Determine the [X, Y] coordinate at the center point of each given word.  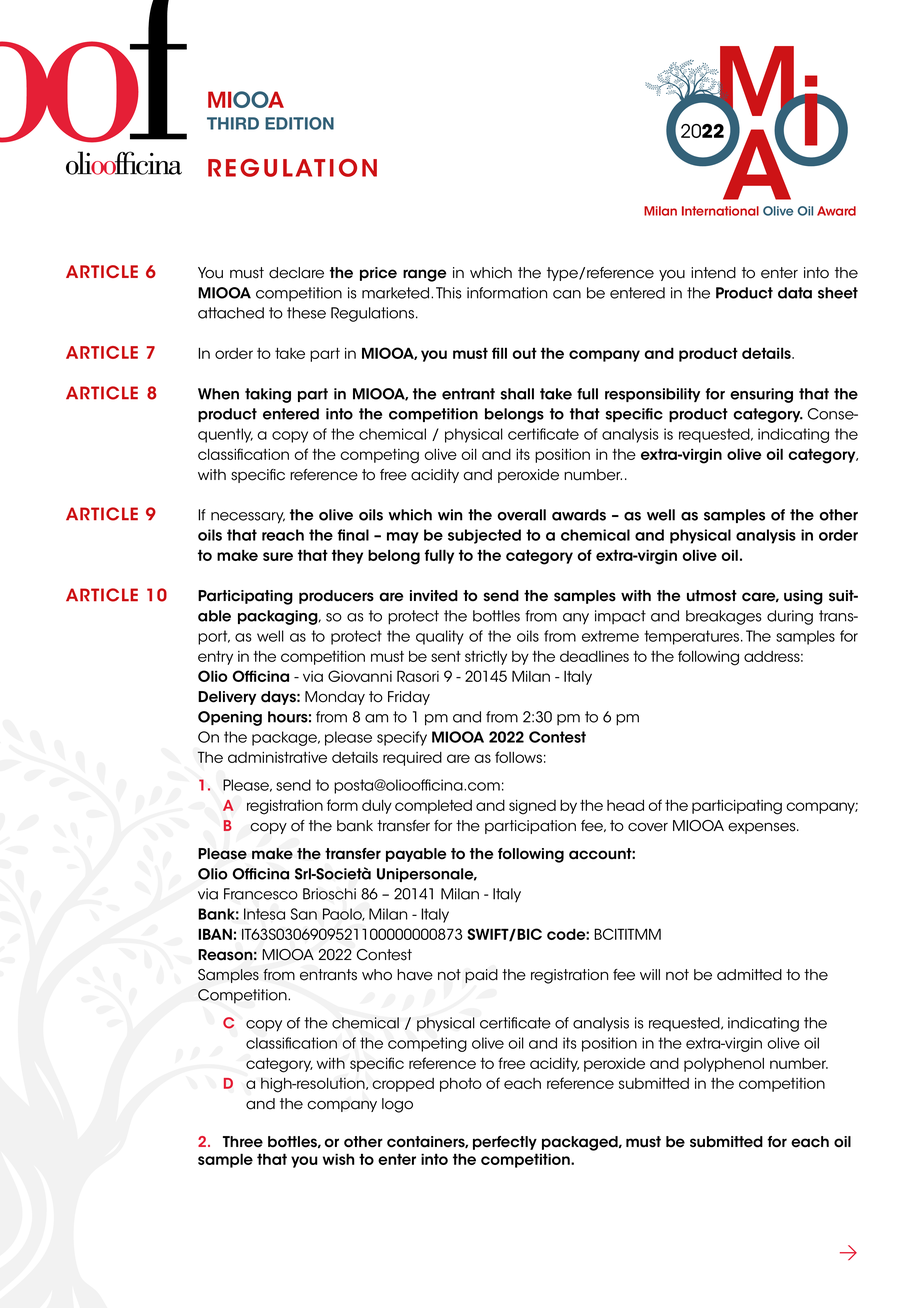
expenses [763, 828]
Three [243, 1142]
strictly [486, 658]
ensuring [761, 395]
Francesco [261, 894]
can [567, 294]
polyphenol [724, 1065]
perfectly [505, 1143]
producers [336, 597]
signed [532, 807]
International [720, 211]
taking [268, 395]
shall [517, 394]
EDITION [299, 123]
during [790, 617]
